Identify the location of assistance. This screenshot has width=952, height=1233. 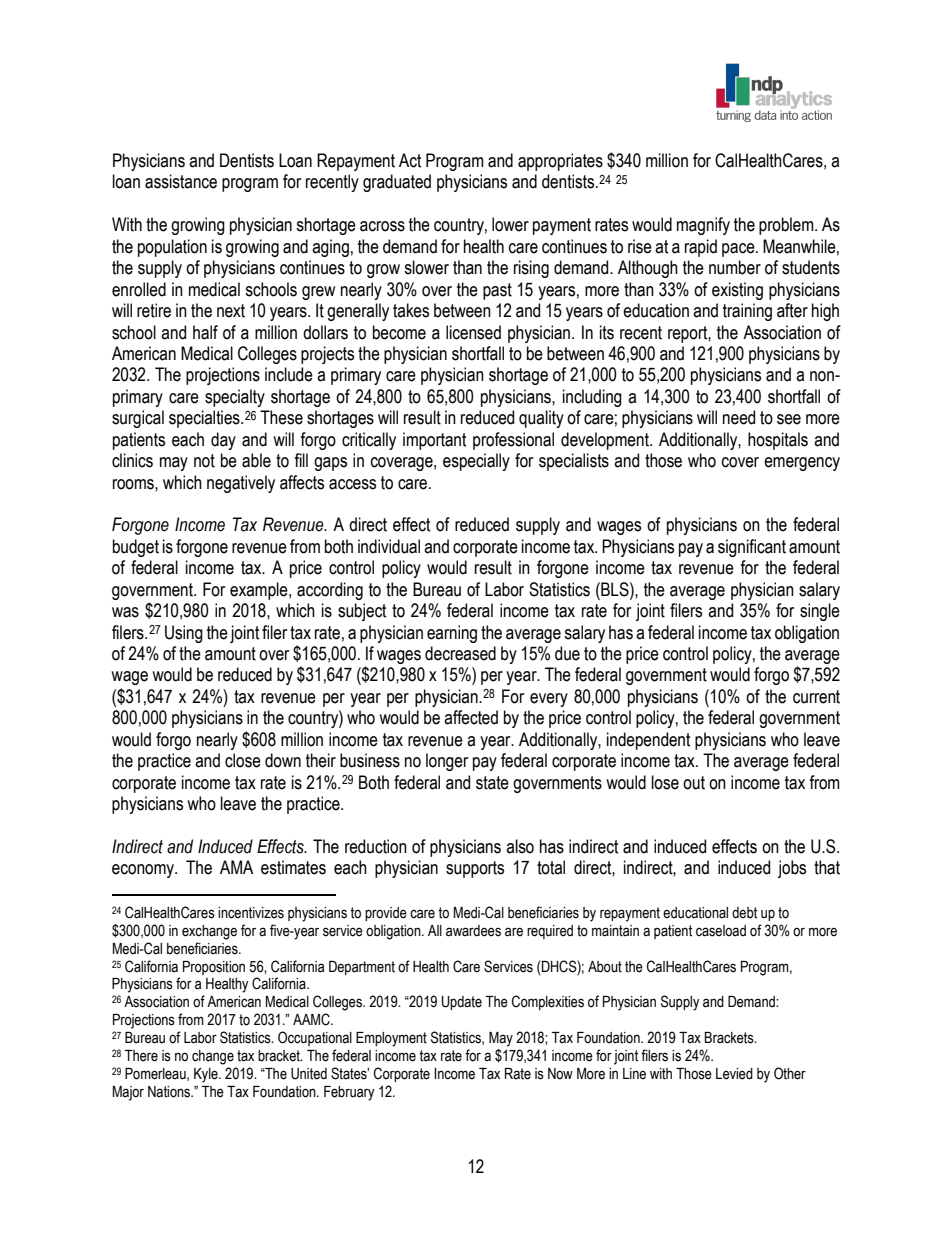
(181, 181).
